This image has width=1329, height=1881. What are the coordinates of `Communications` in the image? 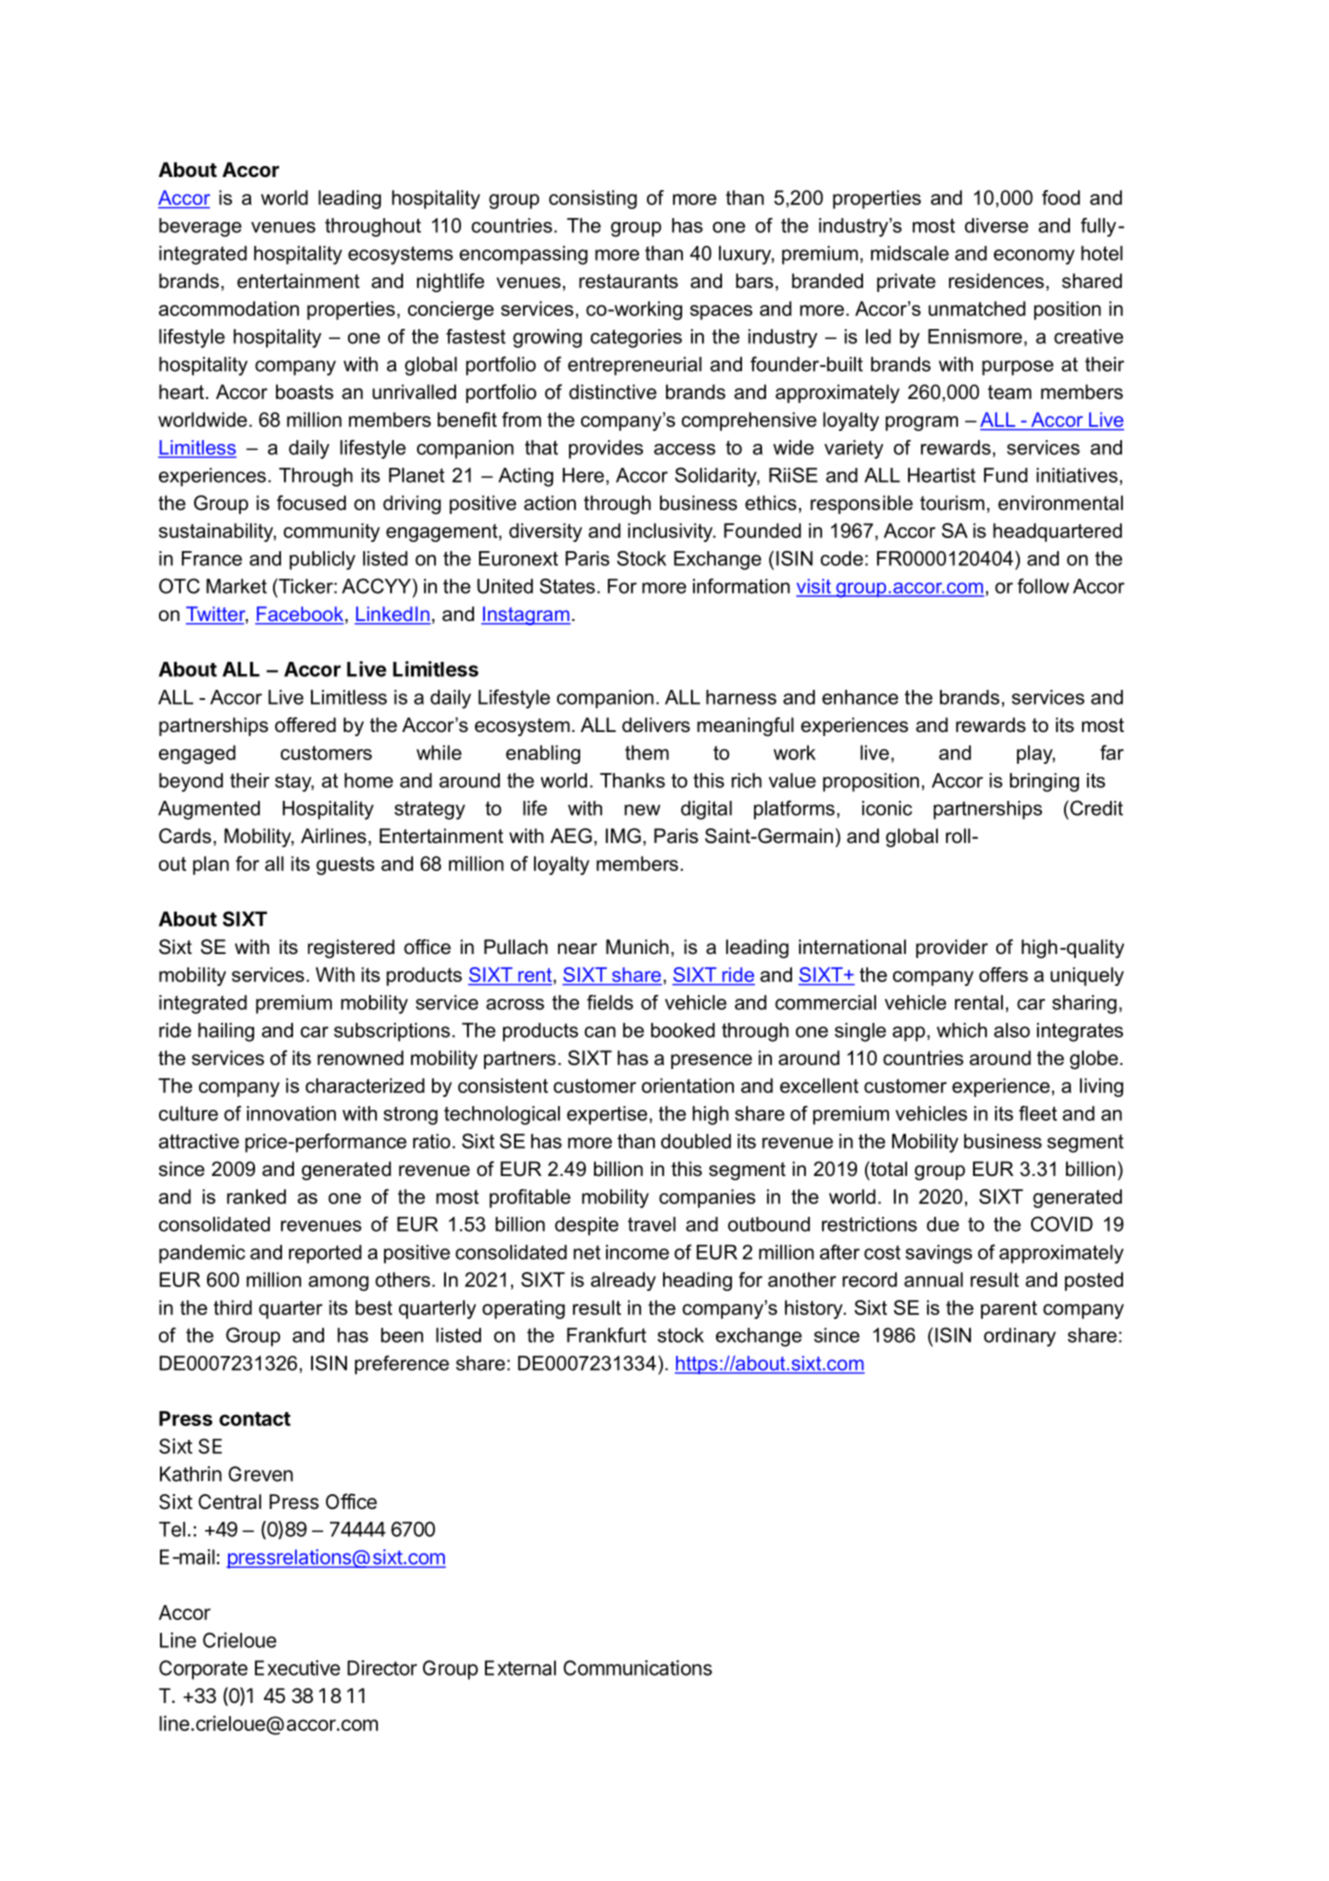 It's located at (637, 1668).
